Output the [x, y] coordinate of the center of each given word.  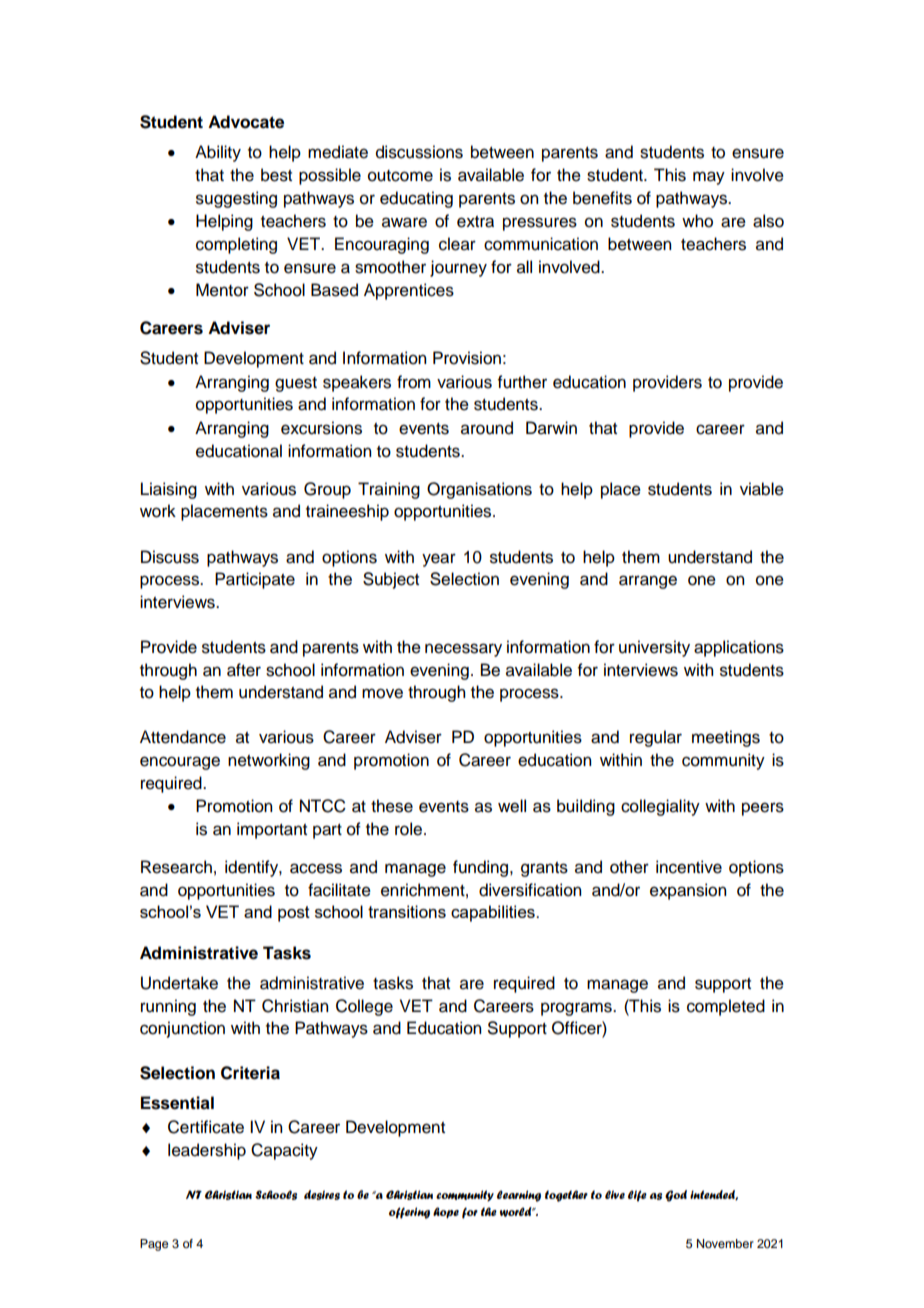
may [709, 178]
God [676, 1196]
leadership [207, 1151]
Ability [218, 153]
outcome [400, 176]
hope [446, 1213]
